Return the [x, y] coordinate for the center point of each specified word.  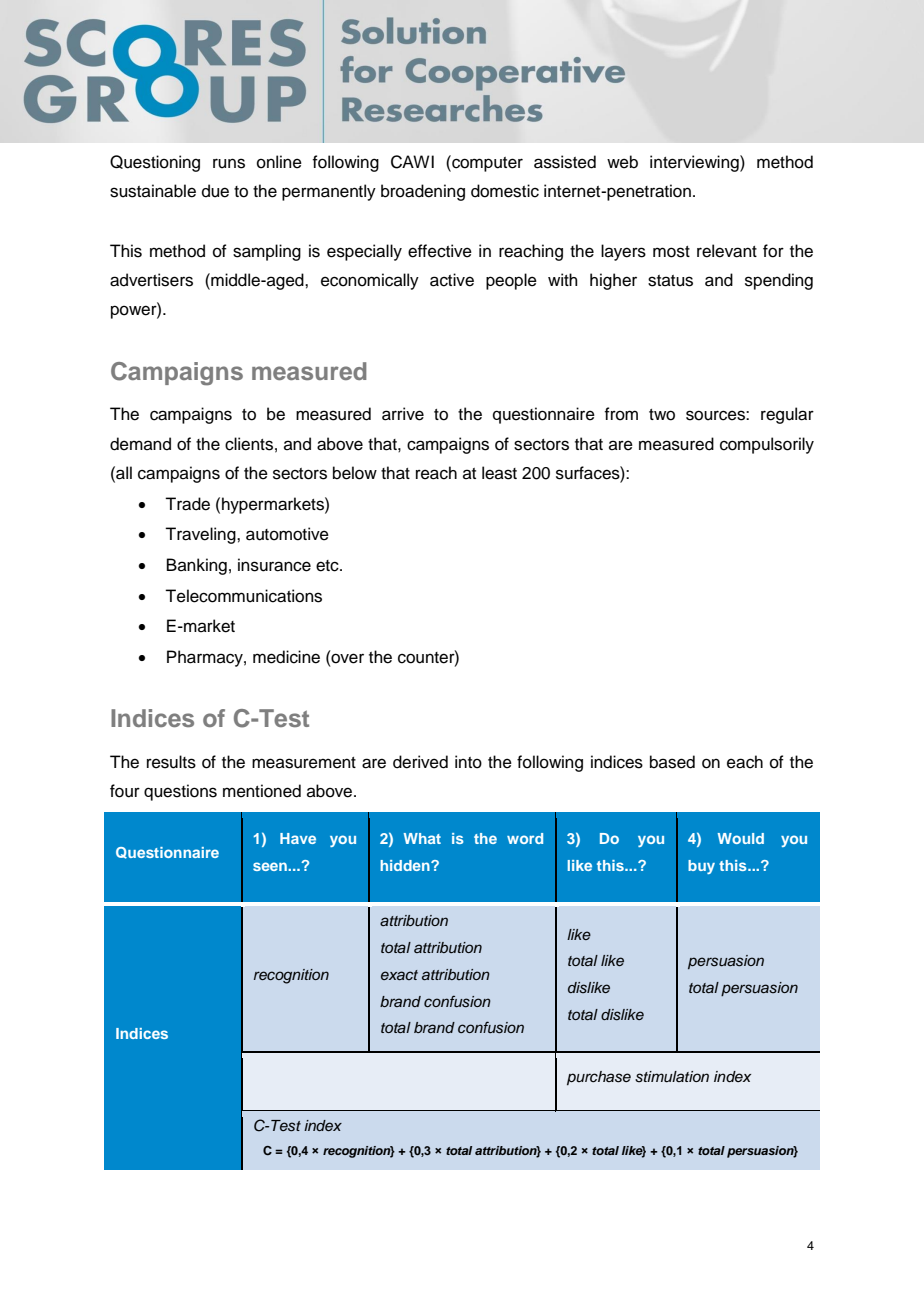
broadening [423, 192]
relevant [727, 251]
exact [399, 975]
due [215, 191]
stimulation [672, 1077]
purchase [599, 1078]
